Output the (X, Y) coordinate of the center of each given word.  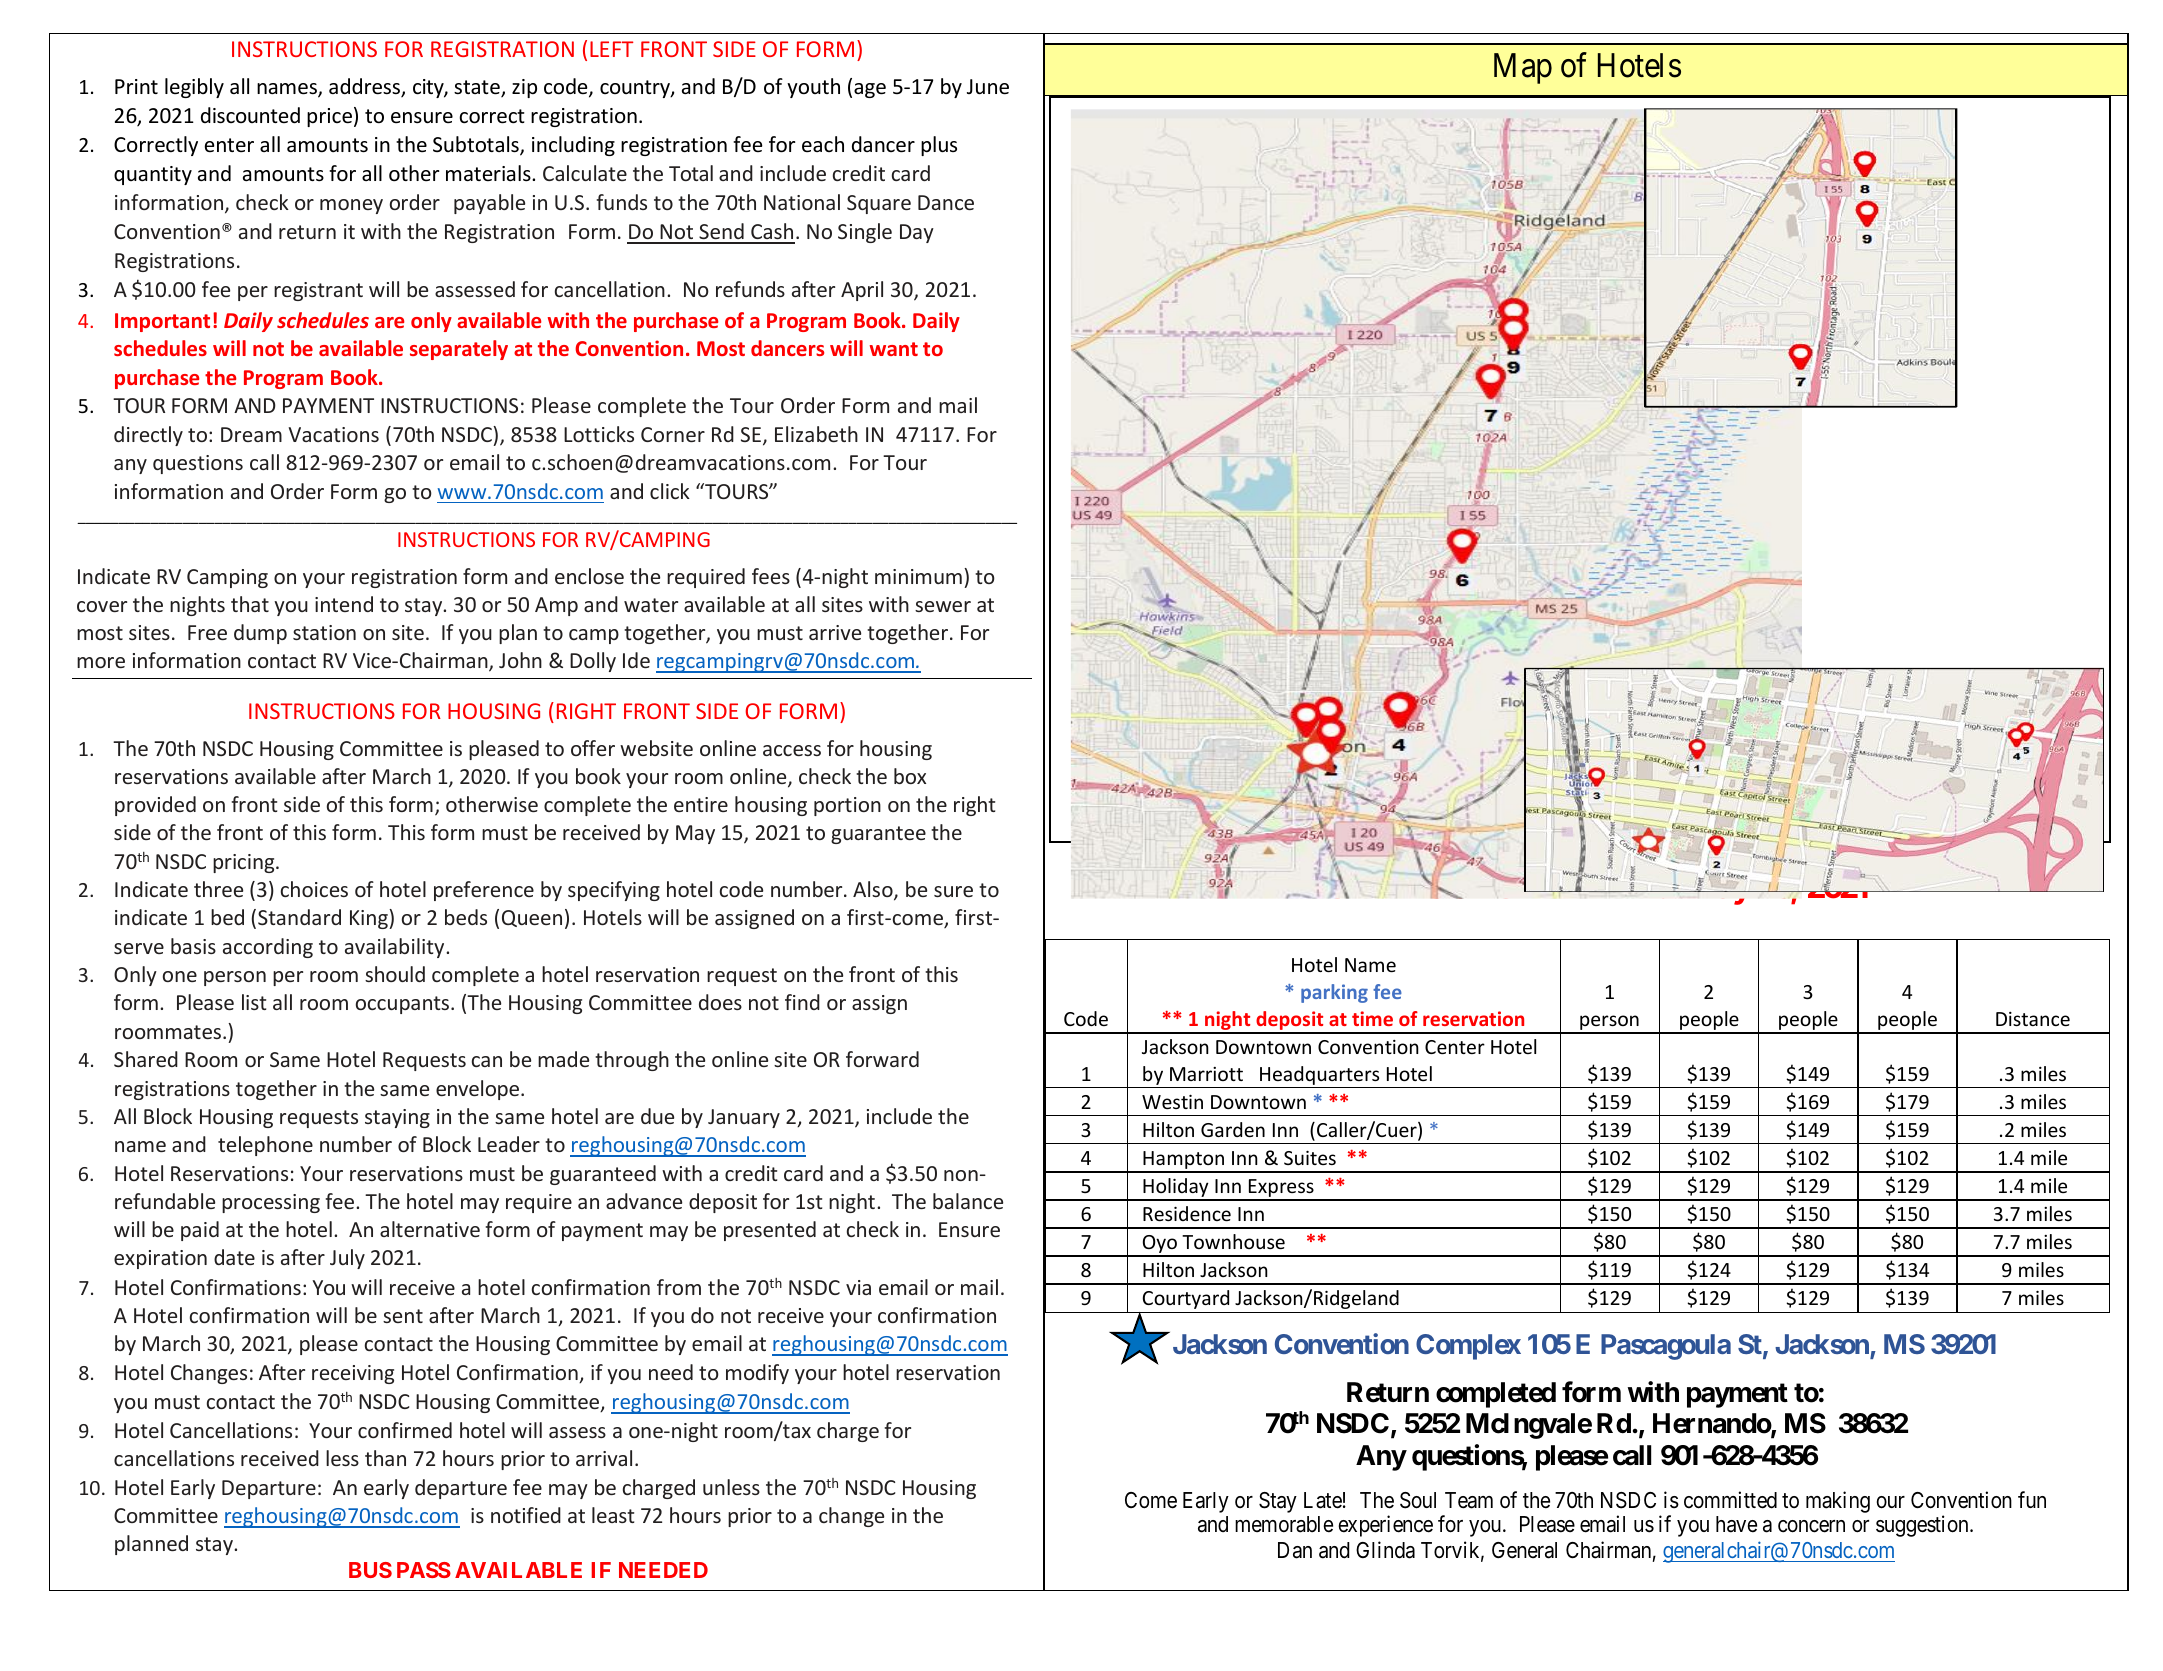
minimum (918, 576)
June (988, 87)
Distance (2033, 1019)
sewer (943, 606)
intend (344, 604)
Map (1523, 68)
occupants (402, 1005)
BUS (370, 1570)
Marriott (1206, 1074)
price (329, 117)
